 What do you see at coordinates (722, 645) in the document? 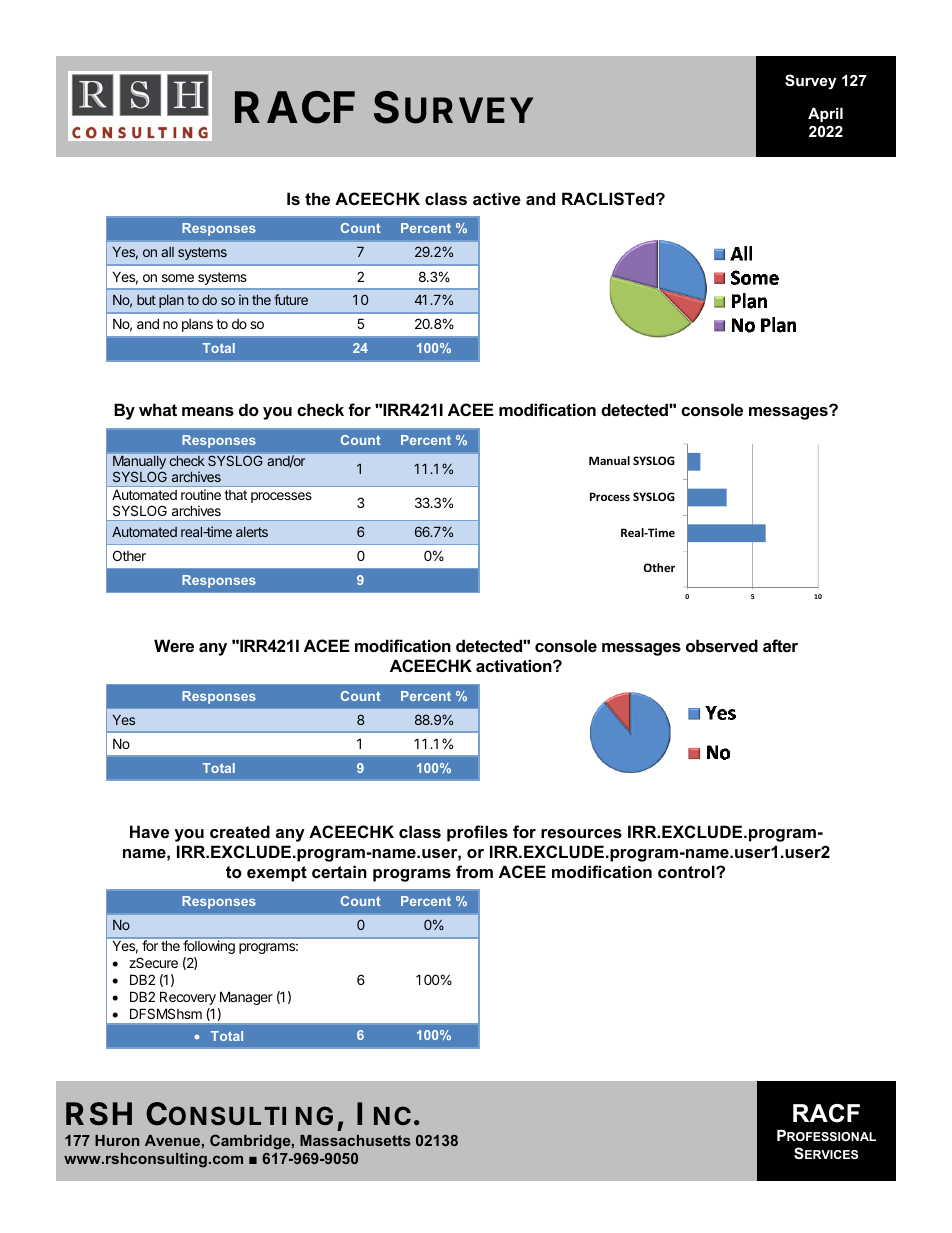
I see `observed` at bounding box center [722, 645].
